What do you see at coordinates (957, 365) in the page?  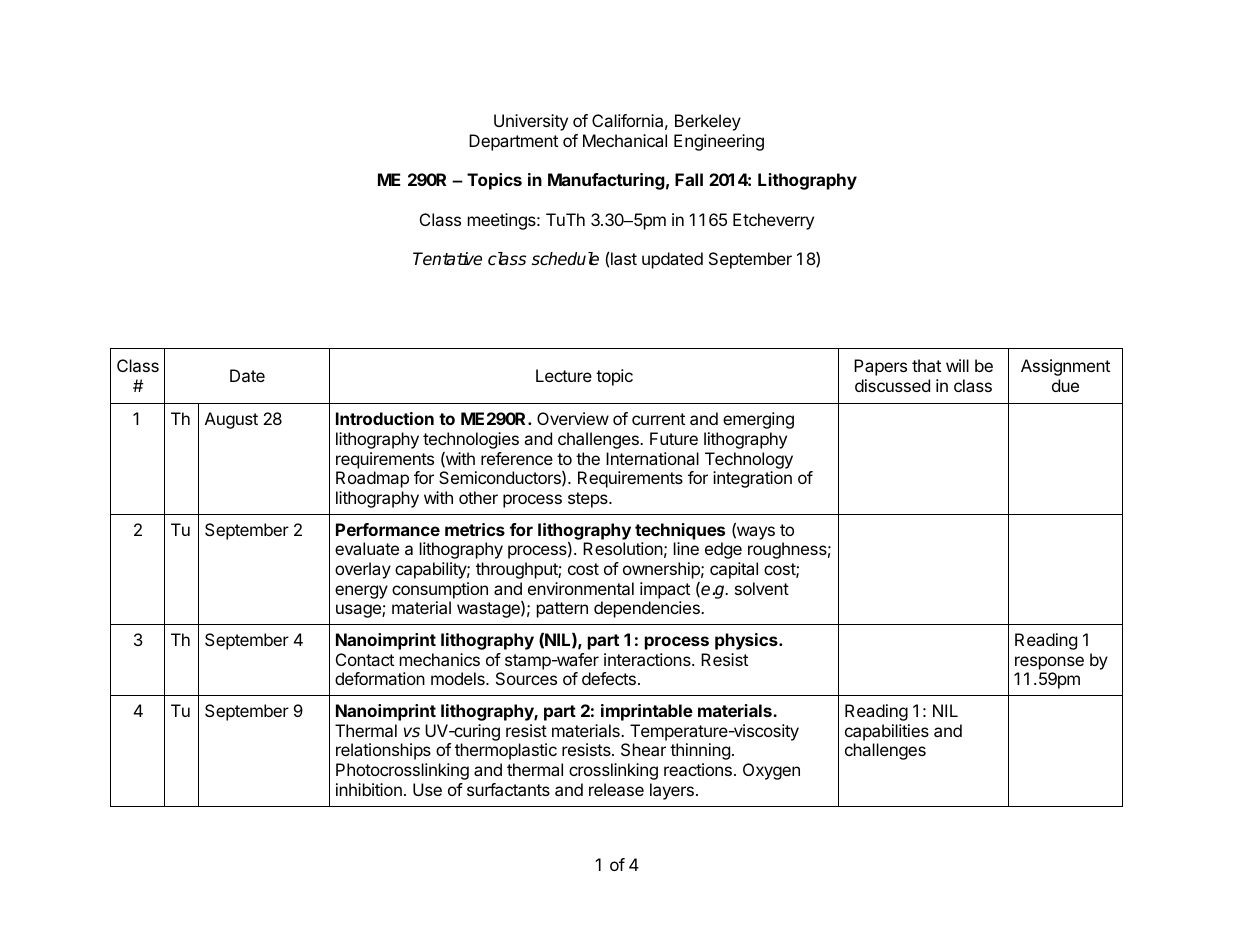 I see `will` at bounding box center [957, 365].
